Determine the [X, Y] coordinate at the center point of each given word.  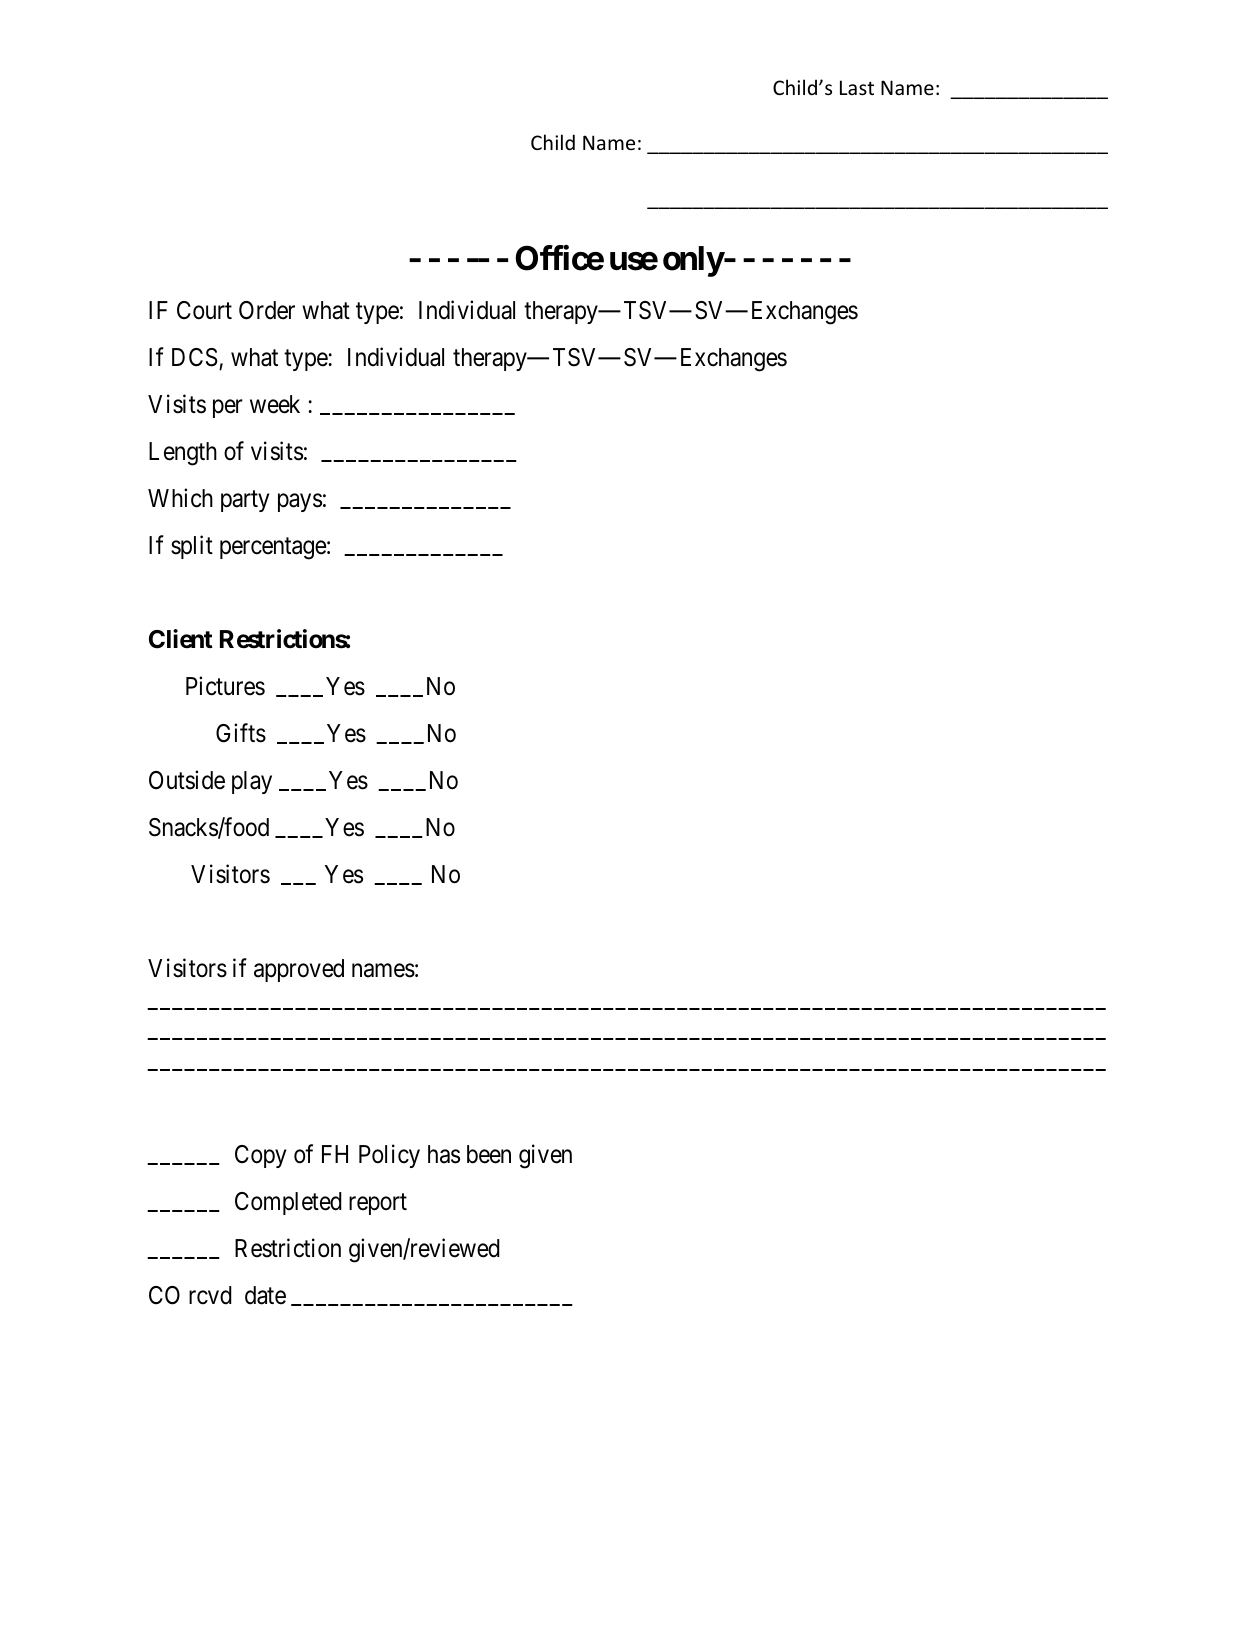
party [245, 501]
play [252, 782]
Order [267, 310]
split [192, 547]
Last [857, 88]
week [275, 404]
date [265, 1295]
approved [299, 970]
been [489, 1154]
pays [300, 503]
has [444, 1154]
